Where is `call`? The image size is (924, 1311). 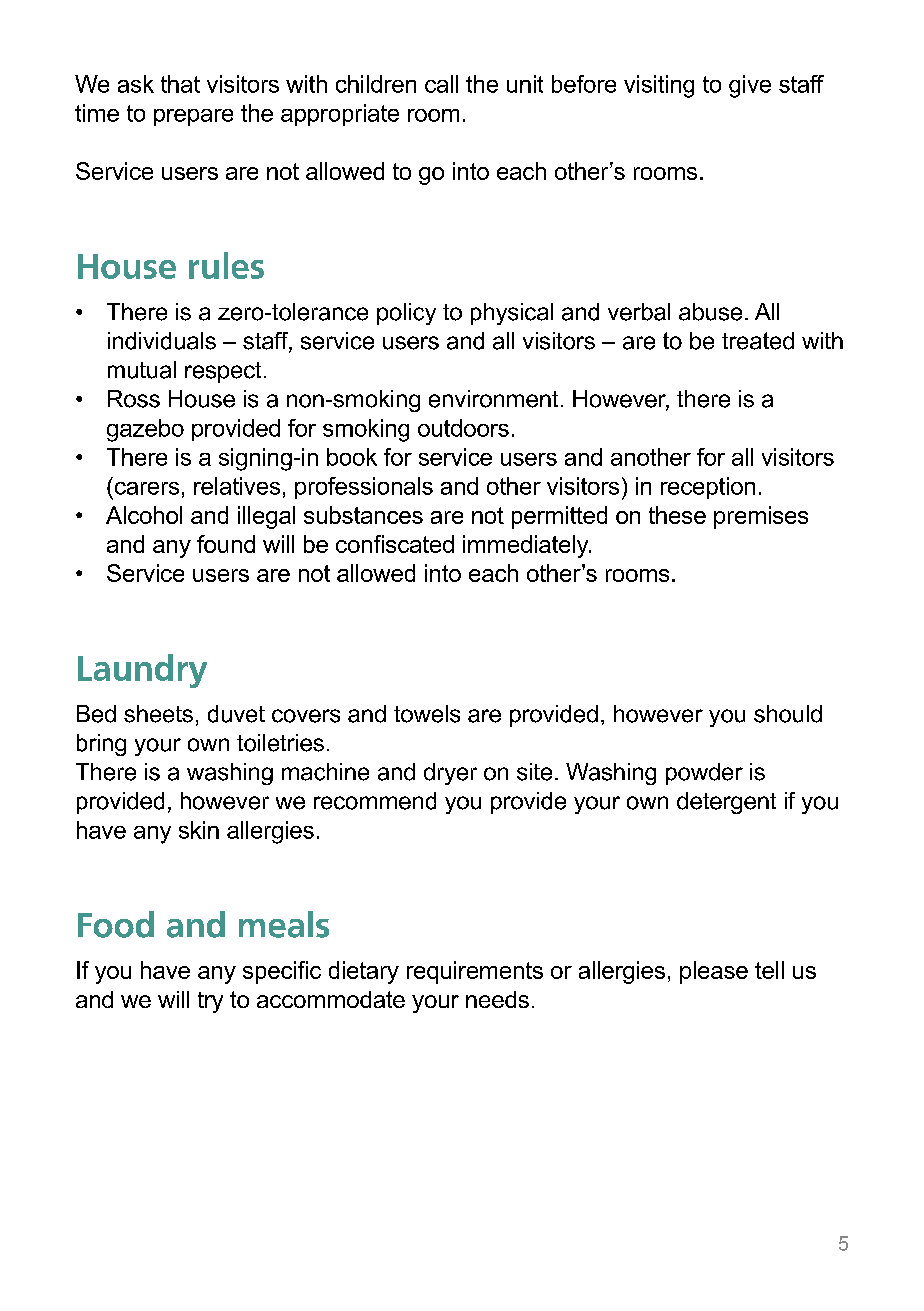
call is located at coordinates (441, 84).
